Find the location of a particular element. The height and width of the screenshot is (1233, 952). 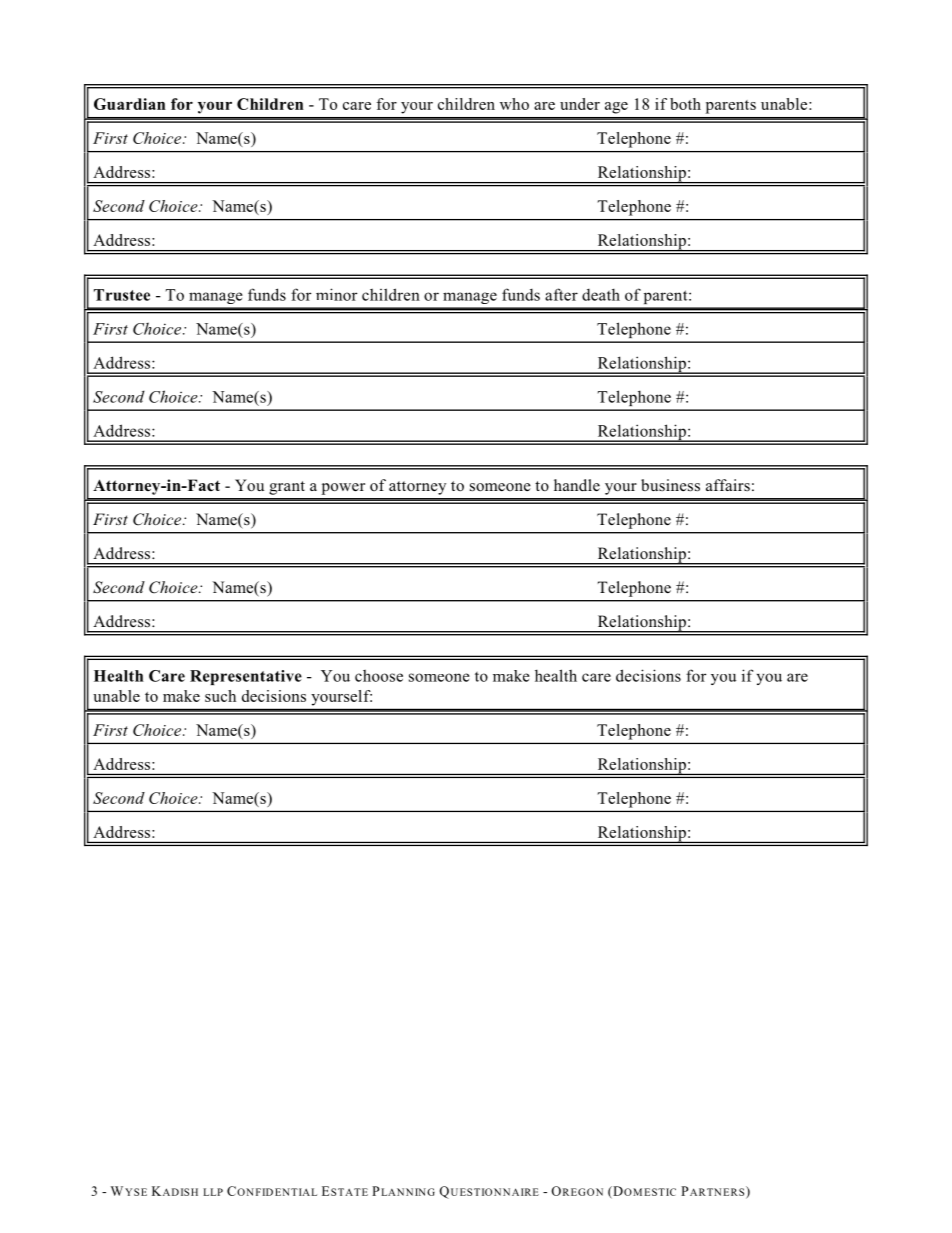

LLP is located at coordinates (213, 1192).
